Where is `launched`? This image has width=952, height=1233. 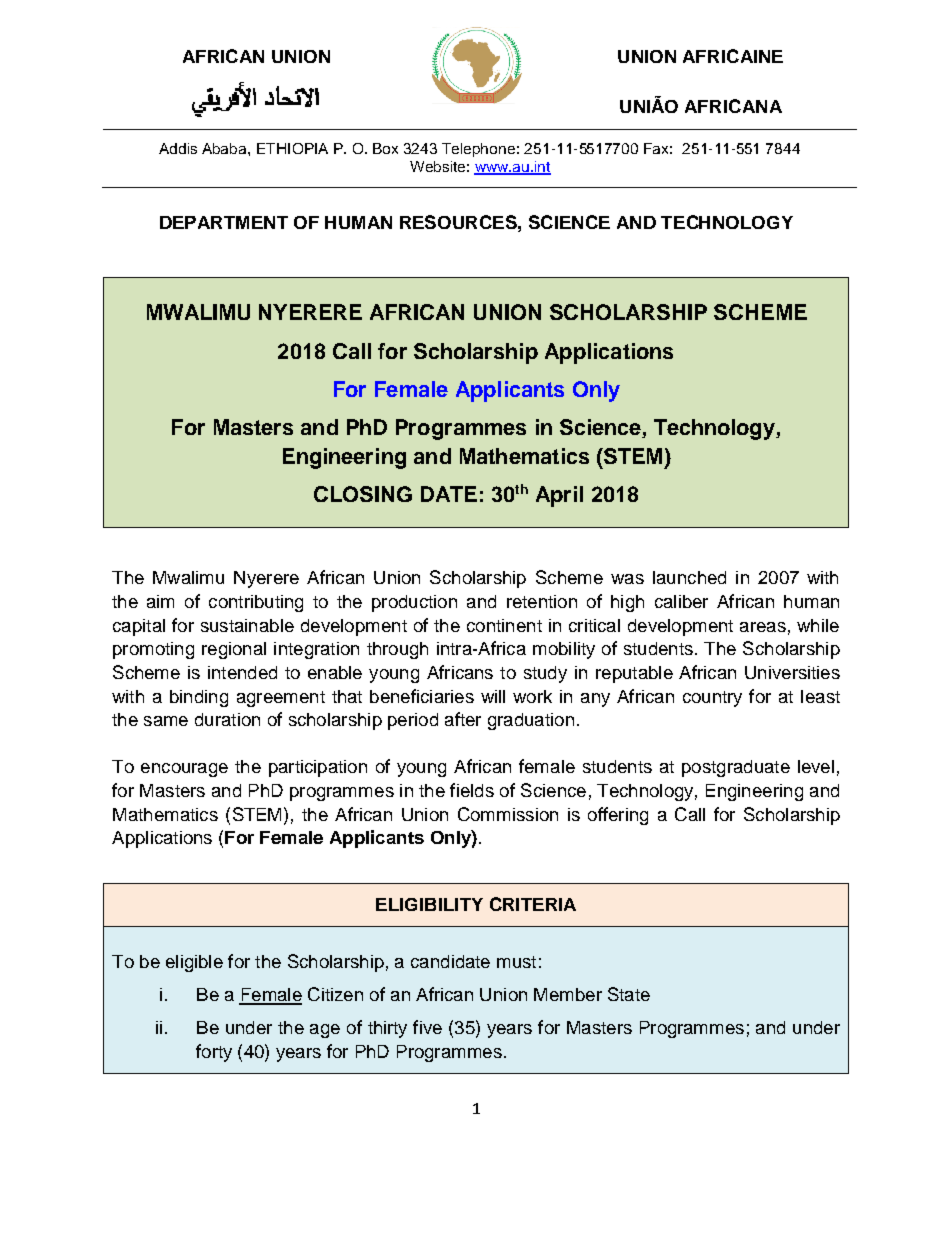
launched is located at coordinates (689, 577).
